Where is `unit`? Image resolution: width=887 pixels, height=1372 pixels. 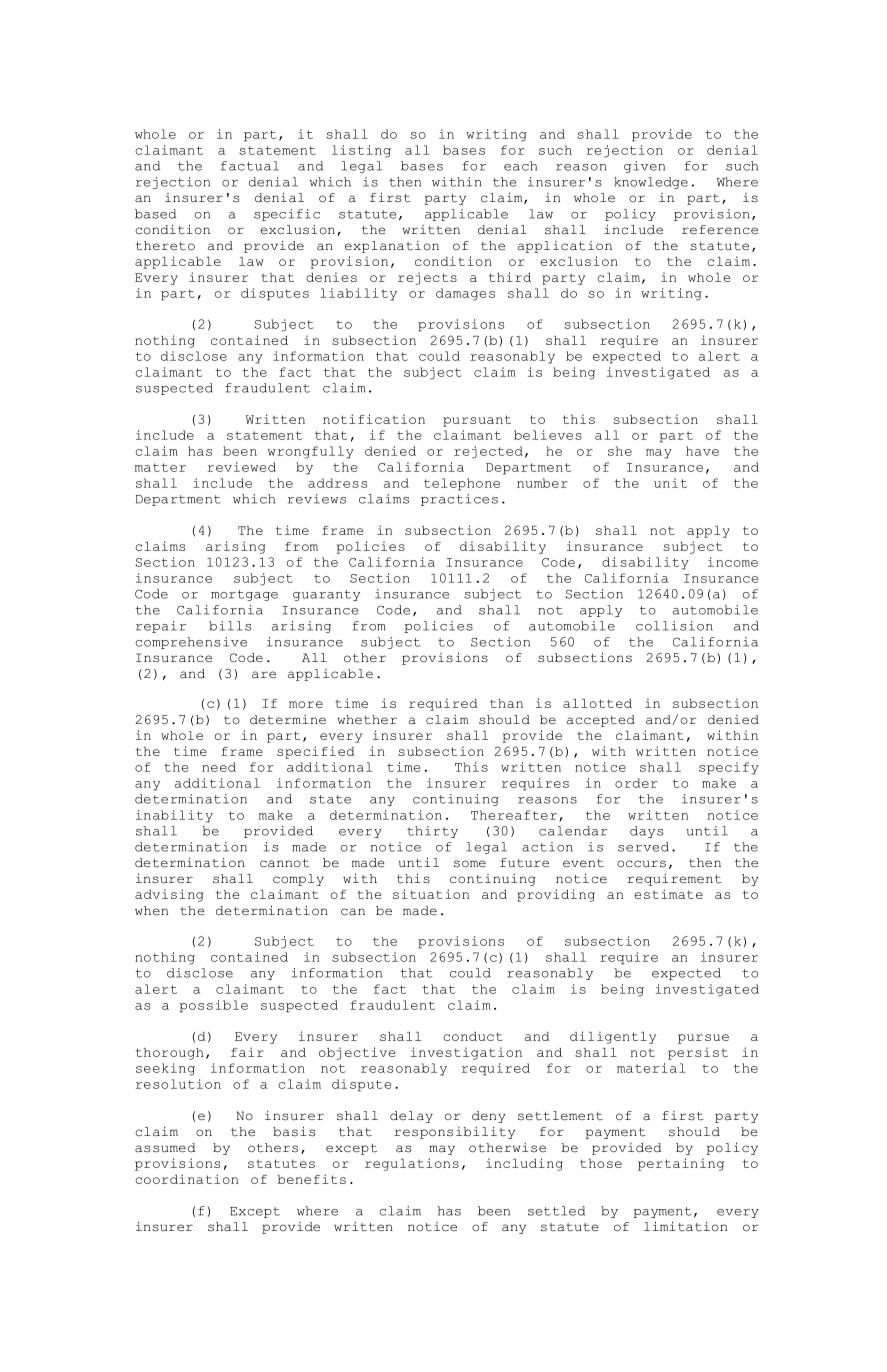 unit is located at coordinates (670, 483).
